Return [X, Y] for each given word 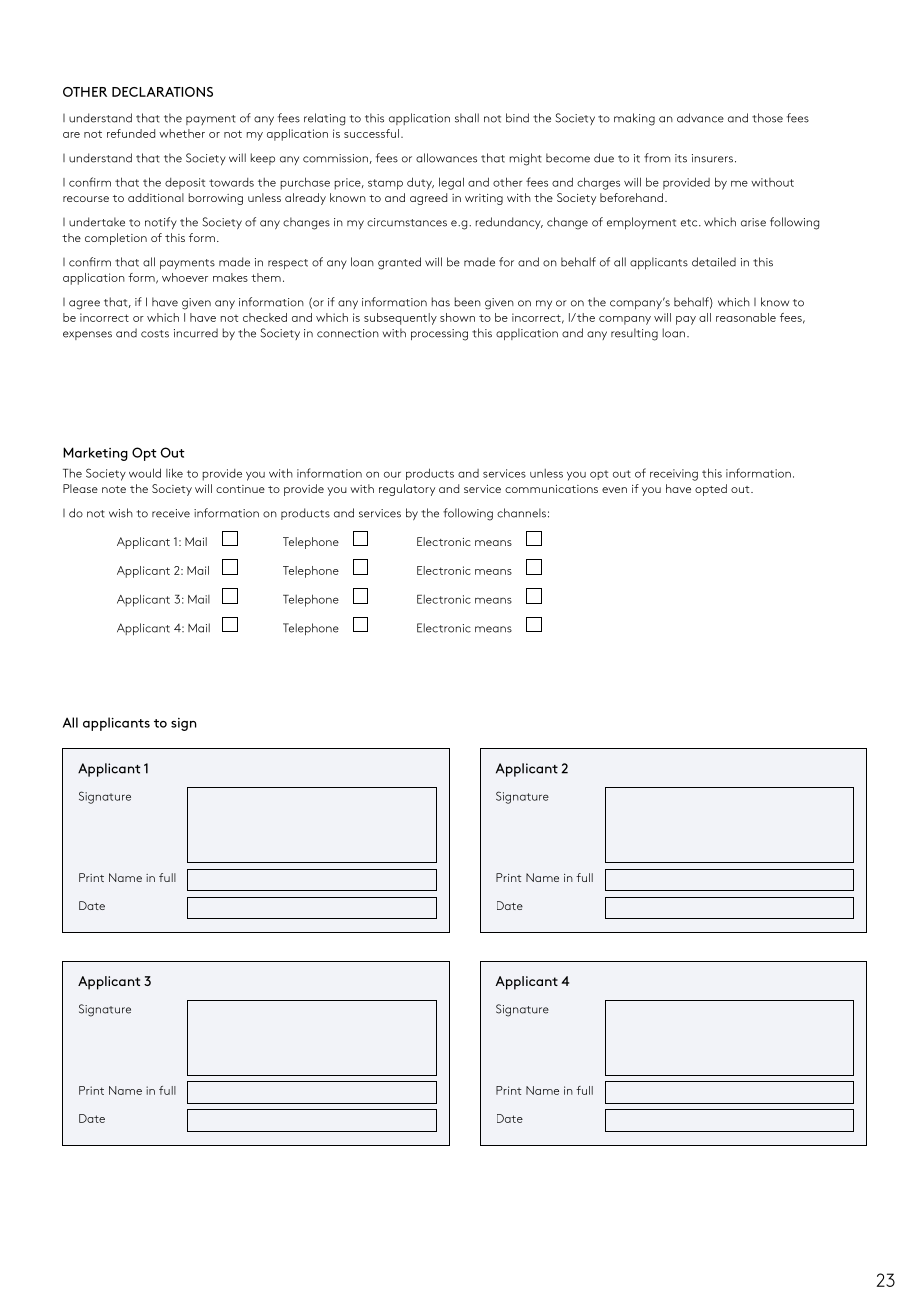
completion [116, 239]
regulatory [407, 490]
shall [467, 118]
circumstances [407, 222]
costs [155, 334]
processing [439, 335]
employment [641, 223]
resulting [634, 334]
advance [700, 118]
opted [711, 490]
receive [171, 513]
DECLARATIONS [162, 92]
